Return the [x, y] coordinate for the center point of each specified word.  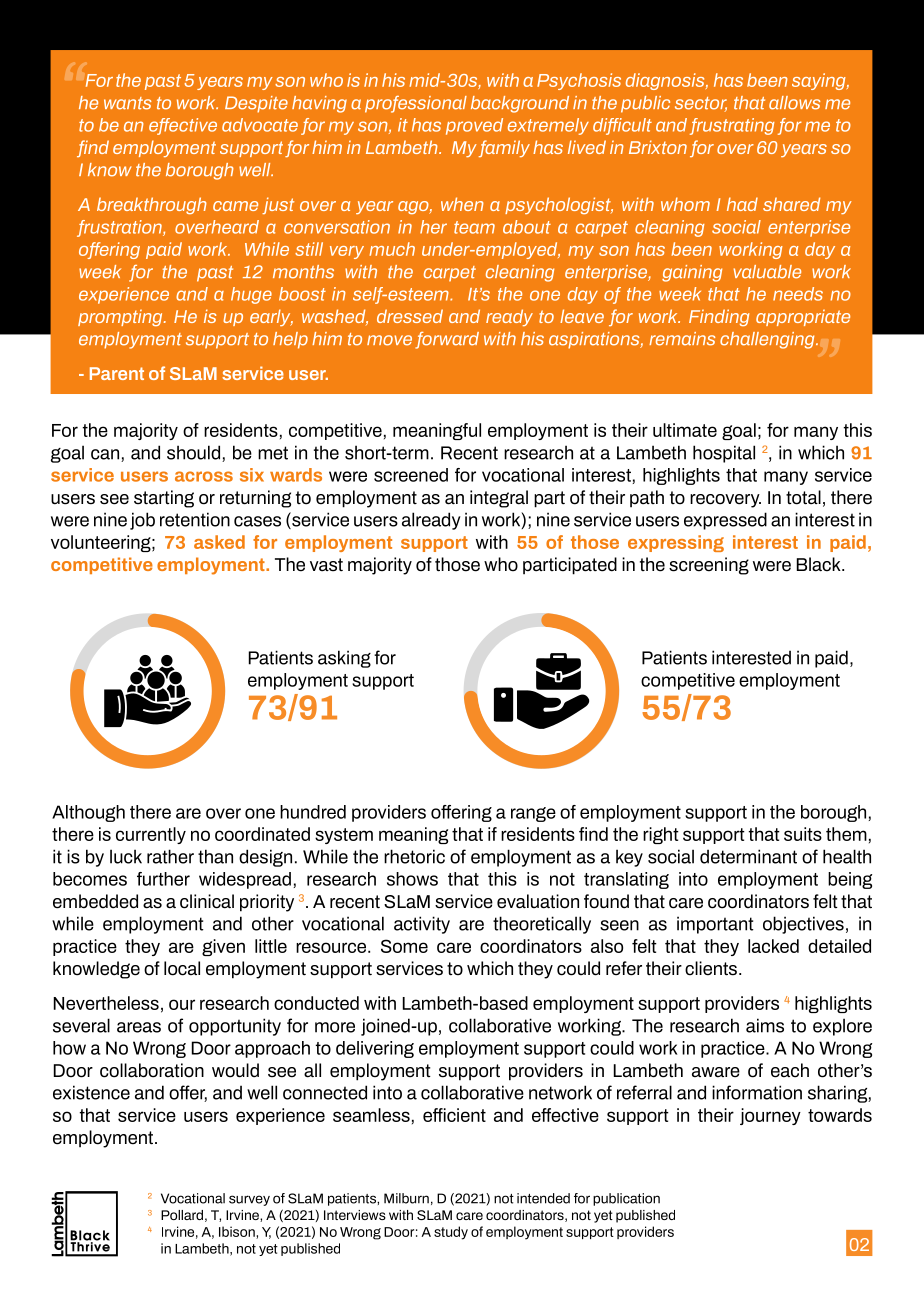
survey [249, 1200]
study [451, 1233]
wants [127, 103]
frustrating [732, 126]
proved [474, 126]
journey [770, 1116]
